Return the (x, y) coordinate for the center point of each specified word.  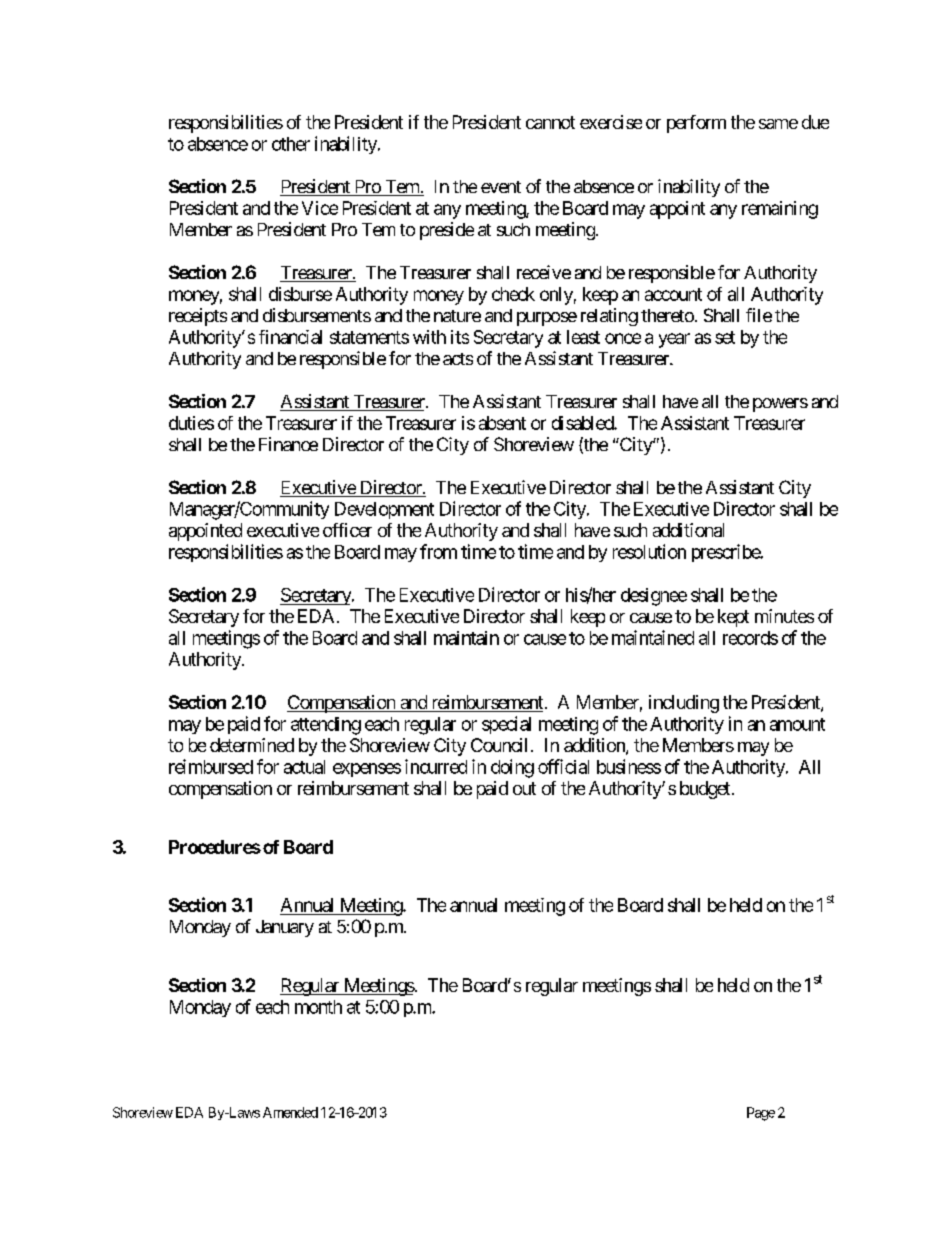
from (438, 551)
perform (696, 124)
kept (733, 618)
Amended (290, 1112)
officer (347, 530)
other (291, 144)
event (501, 187)
